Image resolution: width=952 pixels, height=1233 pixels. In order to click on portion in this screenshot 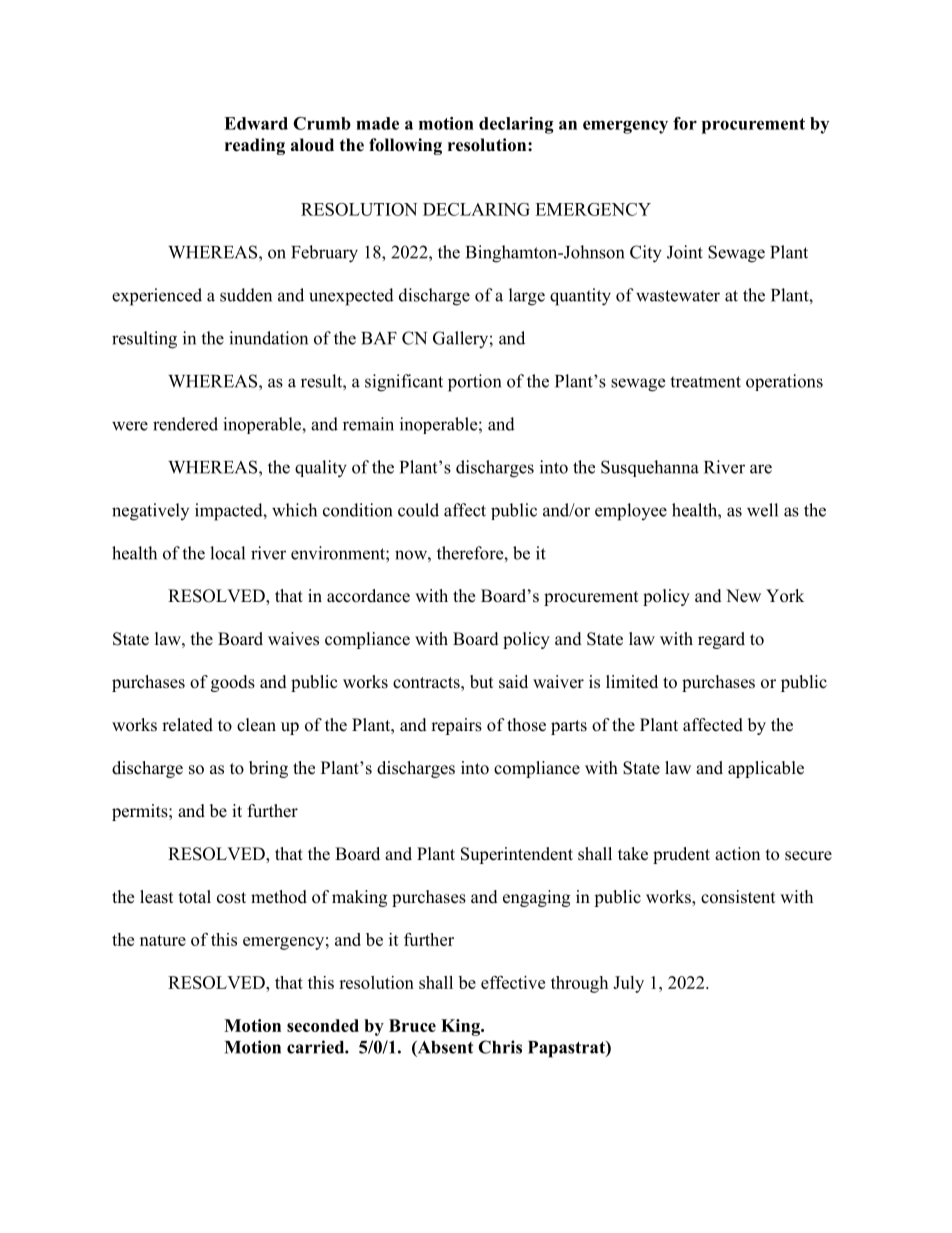, I will do `click(474, 383)`.
